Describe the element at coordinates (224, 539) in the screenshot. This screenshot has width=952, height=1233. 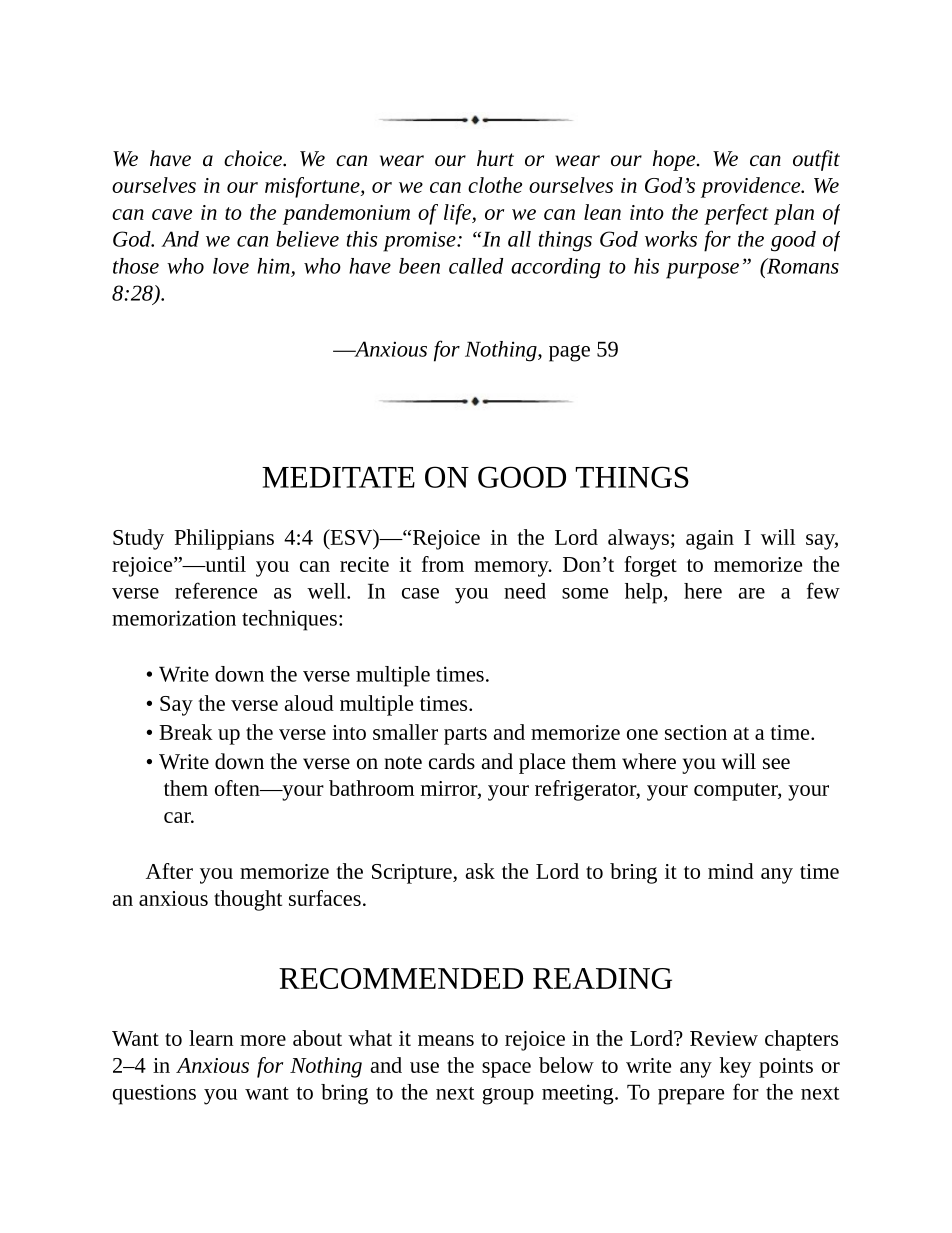
I see `Philippians` at that location.
